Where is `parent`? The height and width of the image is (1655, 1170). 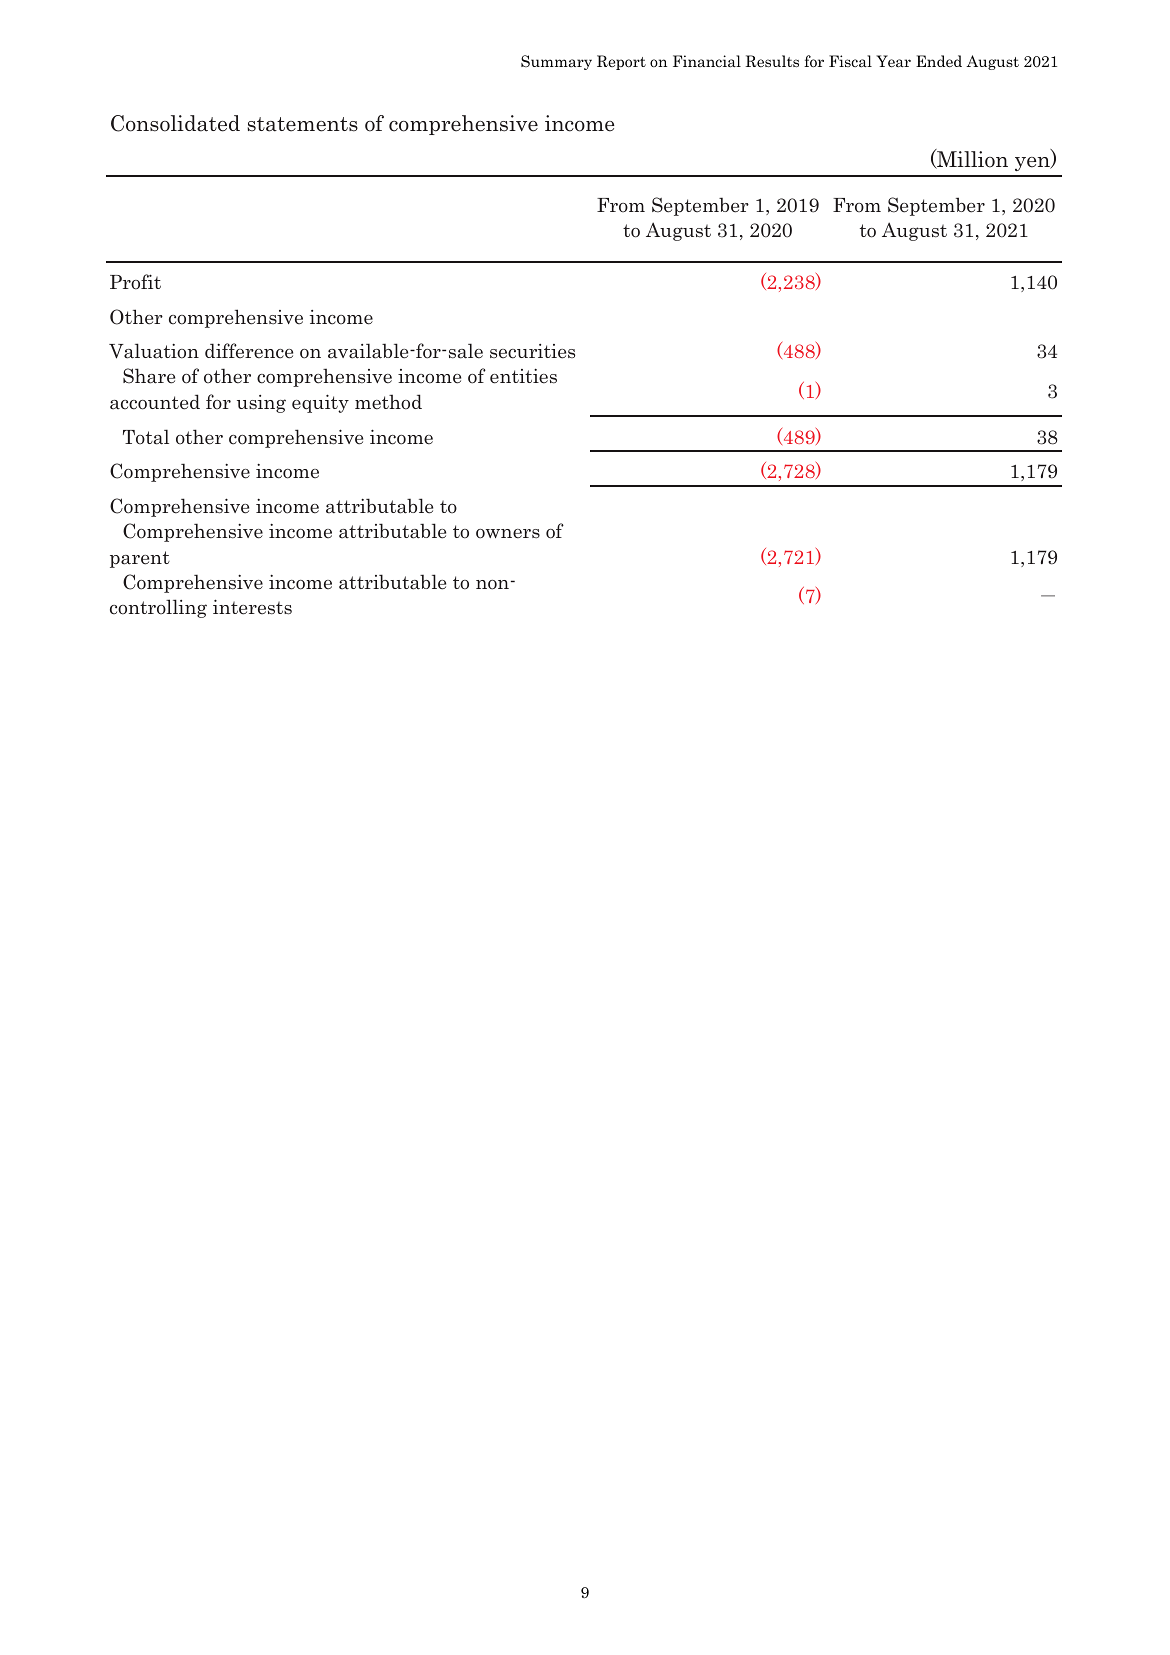 parent is located at coordinates (140, 559).
